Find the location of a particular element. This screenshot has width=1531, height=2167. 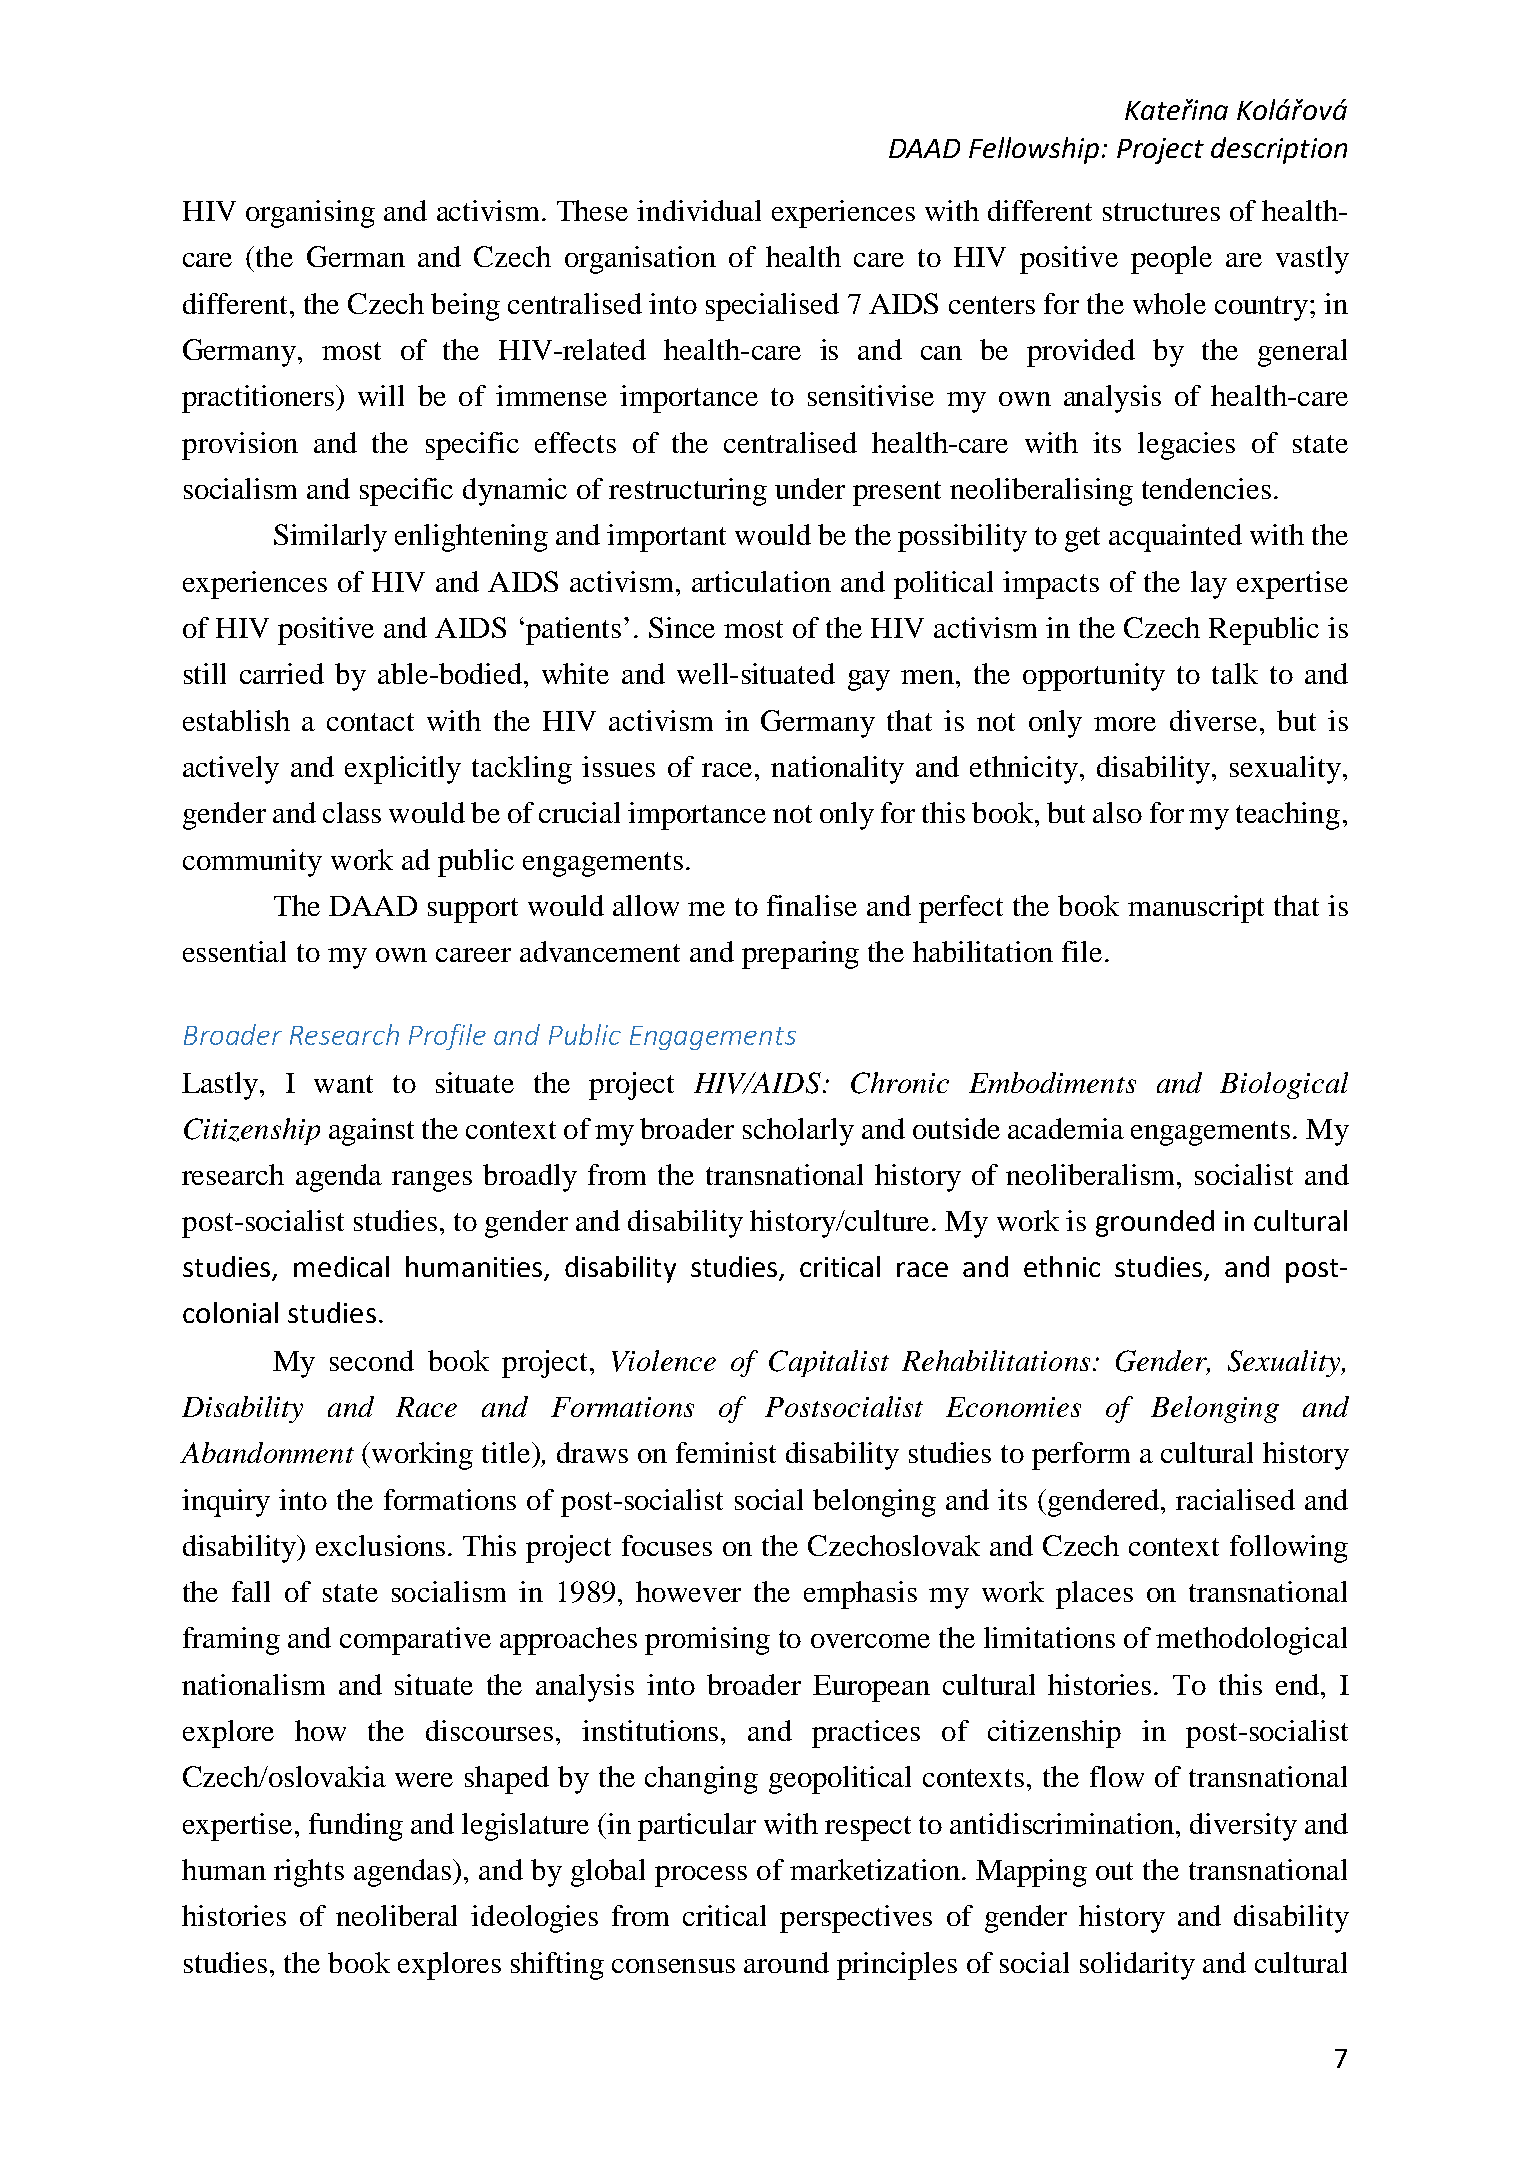

nationality is located at coordinates (837, 770).
